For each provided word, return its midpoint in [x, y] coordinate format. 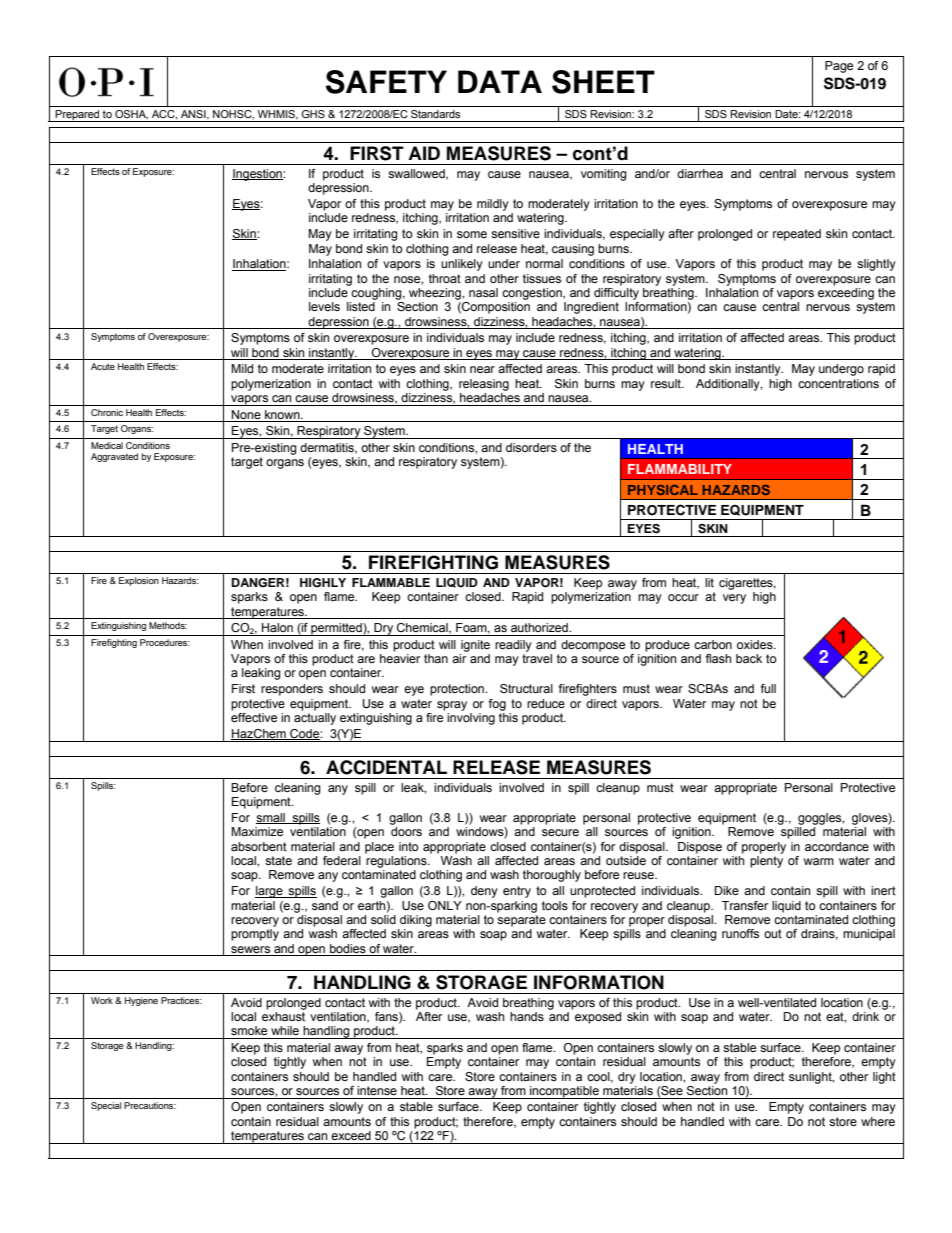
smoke [249, 1030]
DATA [500, 81]
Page [839, 67]
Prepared [78, 116]
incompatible [564, 1092]
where [878, 1121]
